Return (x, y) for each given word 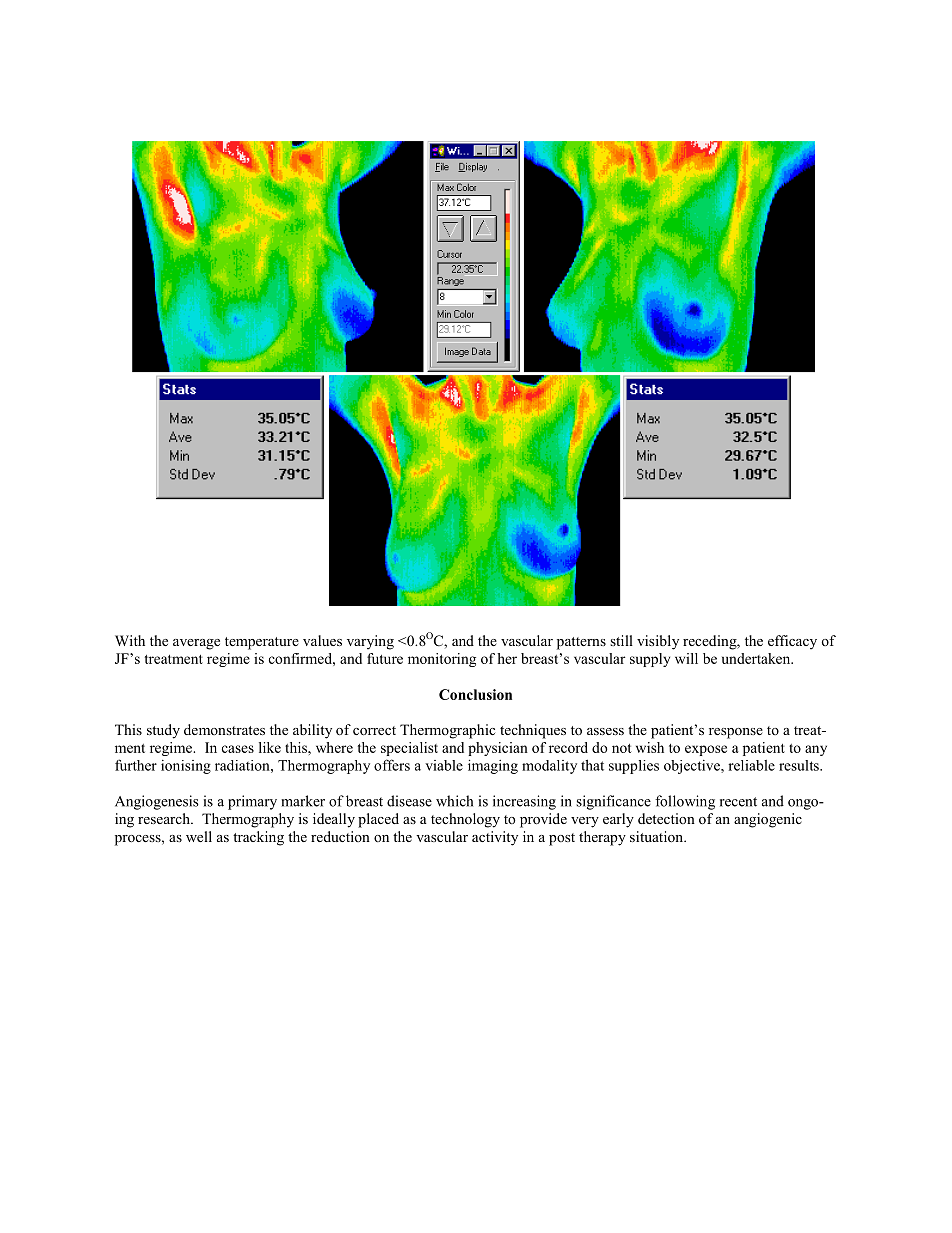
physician (498, 749)
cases (238, 749)
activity (495, 838)
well (199, 836)
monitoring (442, 660)
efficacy (792, 642)
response (736, 733)
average (196, 644)
